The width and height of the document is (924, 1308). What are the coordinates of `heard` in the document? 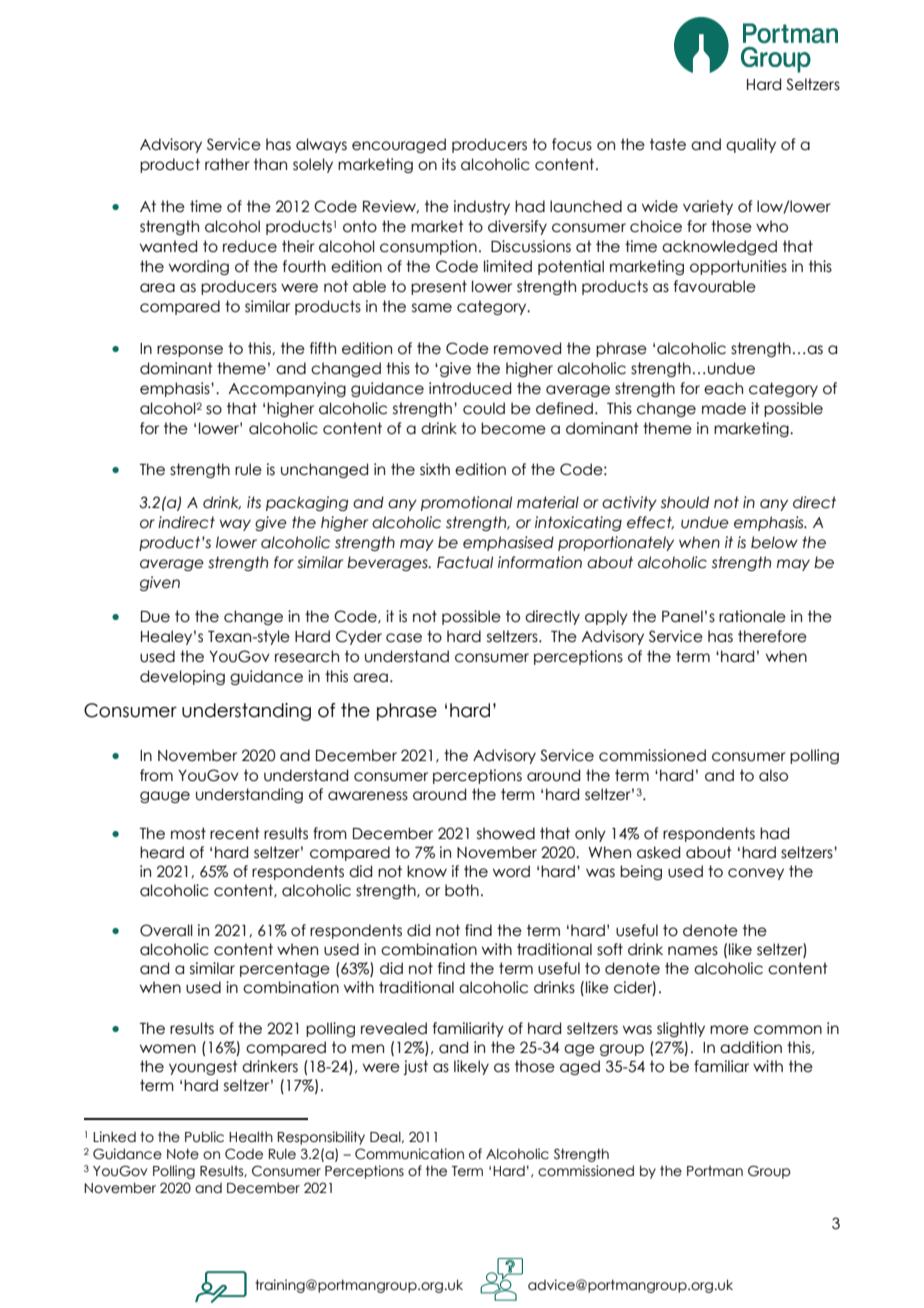 It's located at (162, 852).
